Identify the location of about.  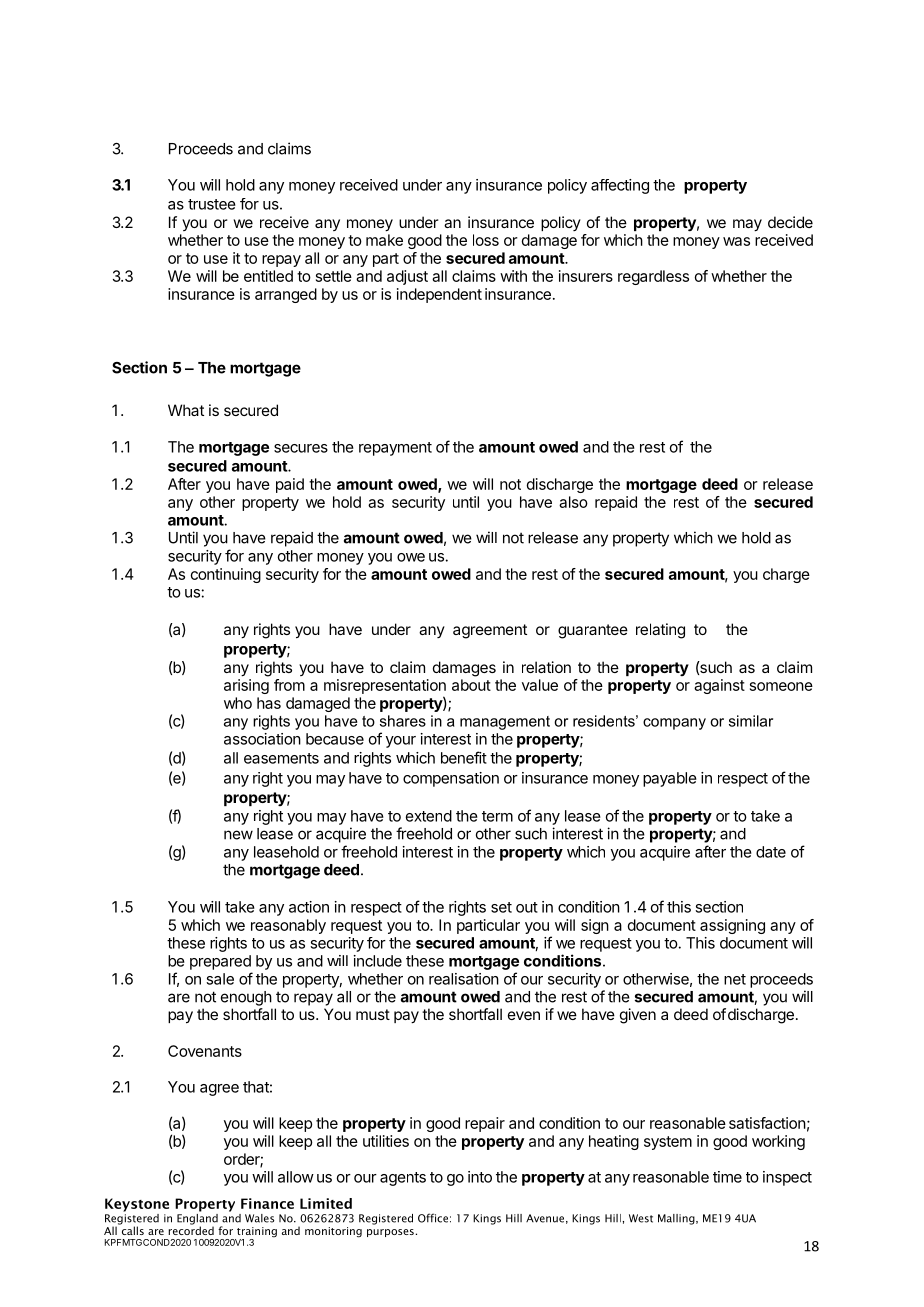
(471, 685).
